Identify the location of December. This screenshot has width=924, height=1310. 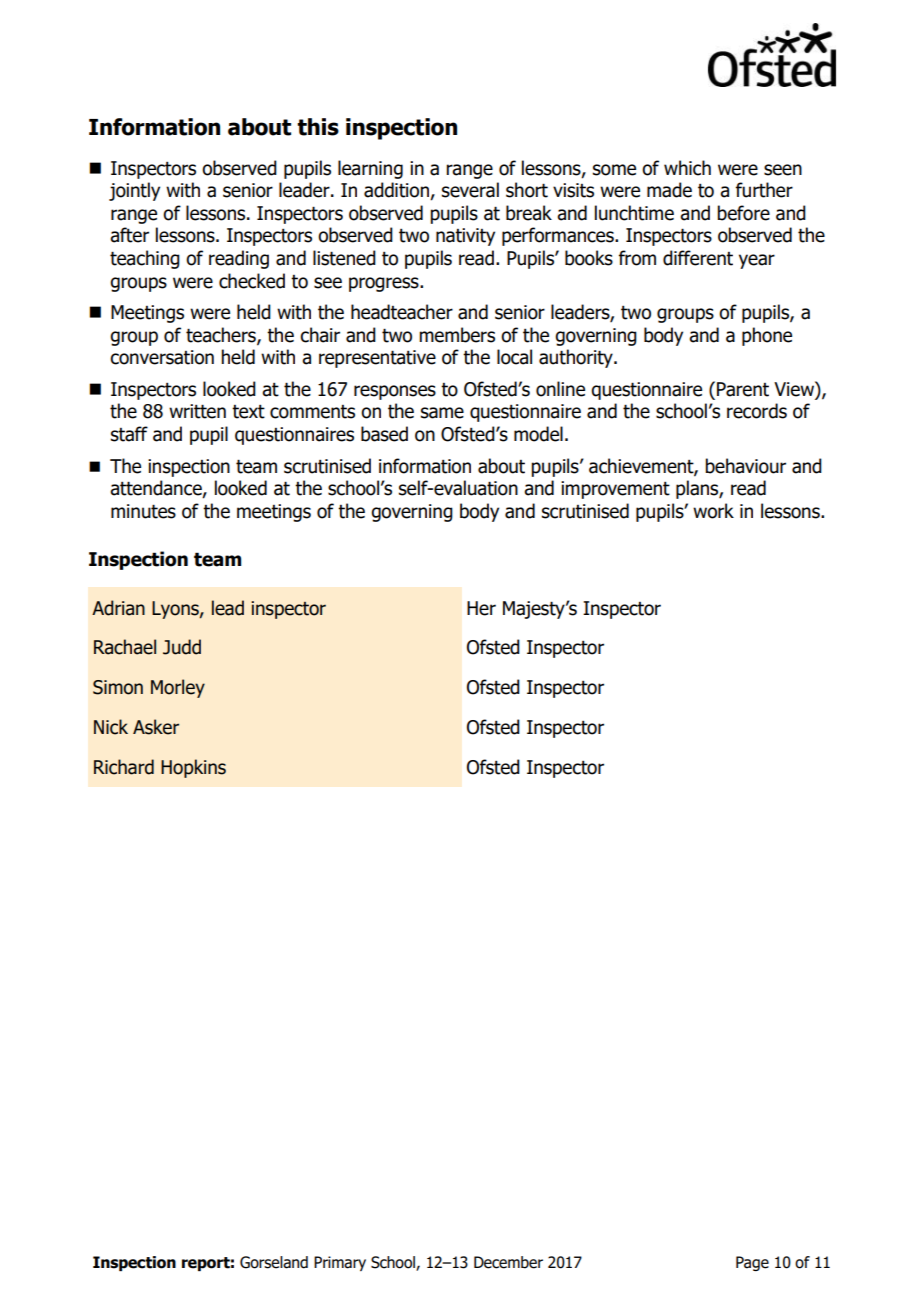
(508, 1262).
